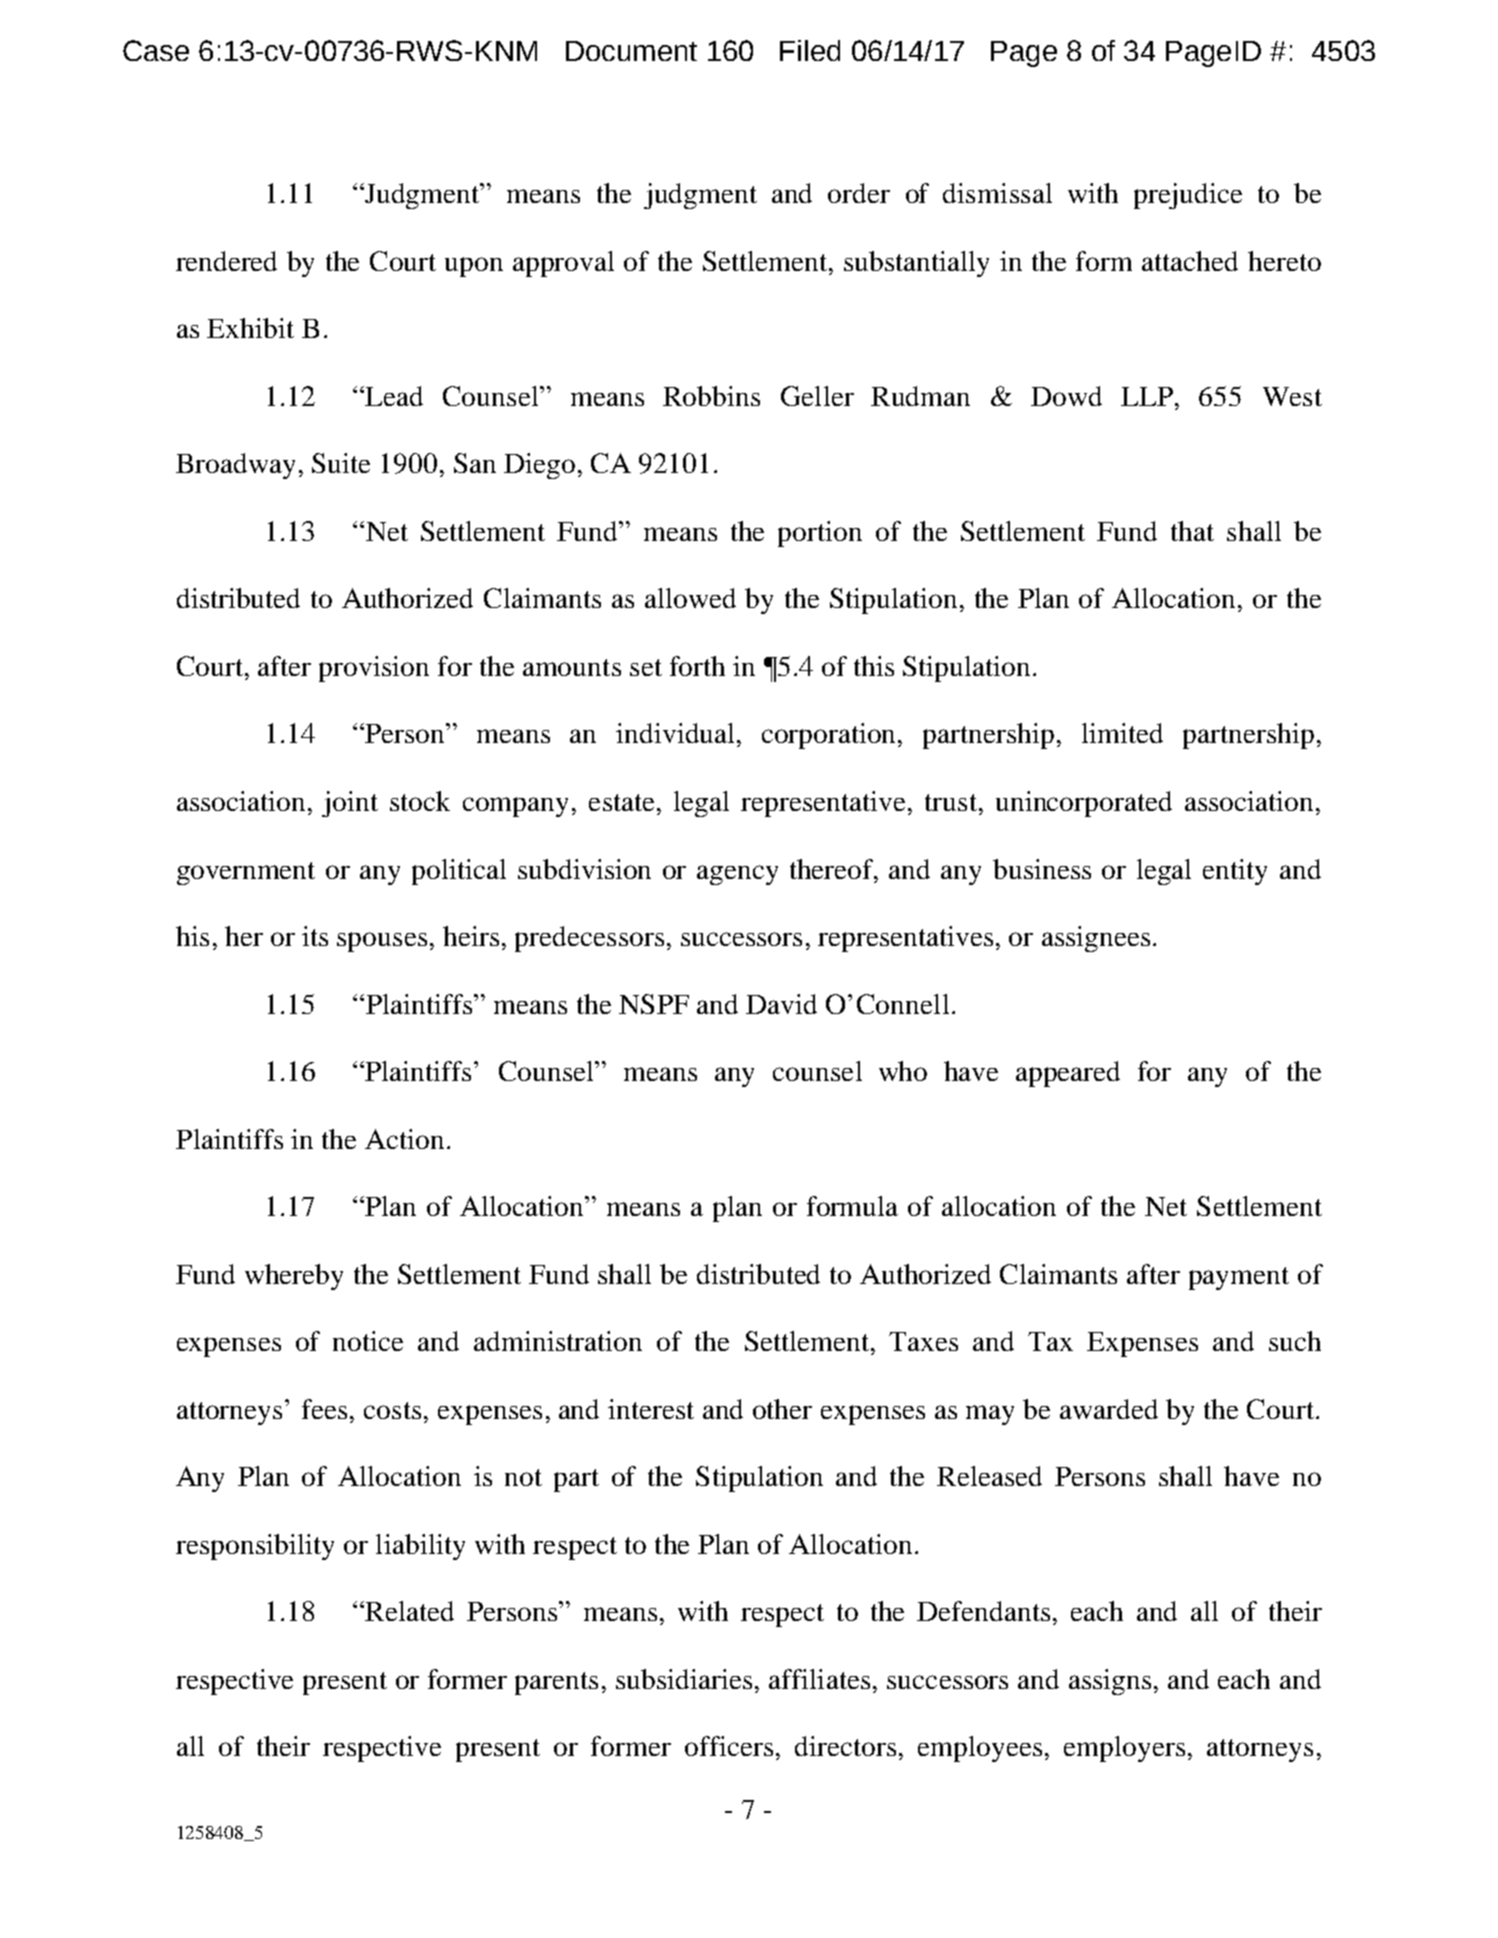 Image resolution: width=1498 pixels, height=1938 pixels. What do you see at coordinates (1110, 1682) in the page?
I see `assigns` at bounding box center [1110, 1682].
